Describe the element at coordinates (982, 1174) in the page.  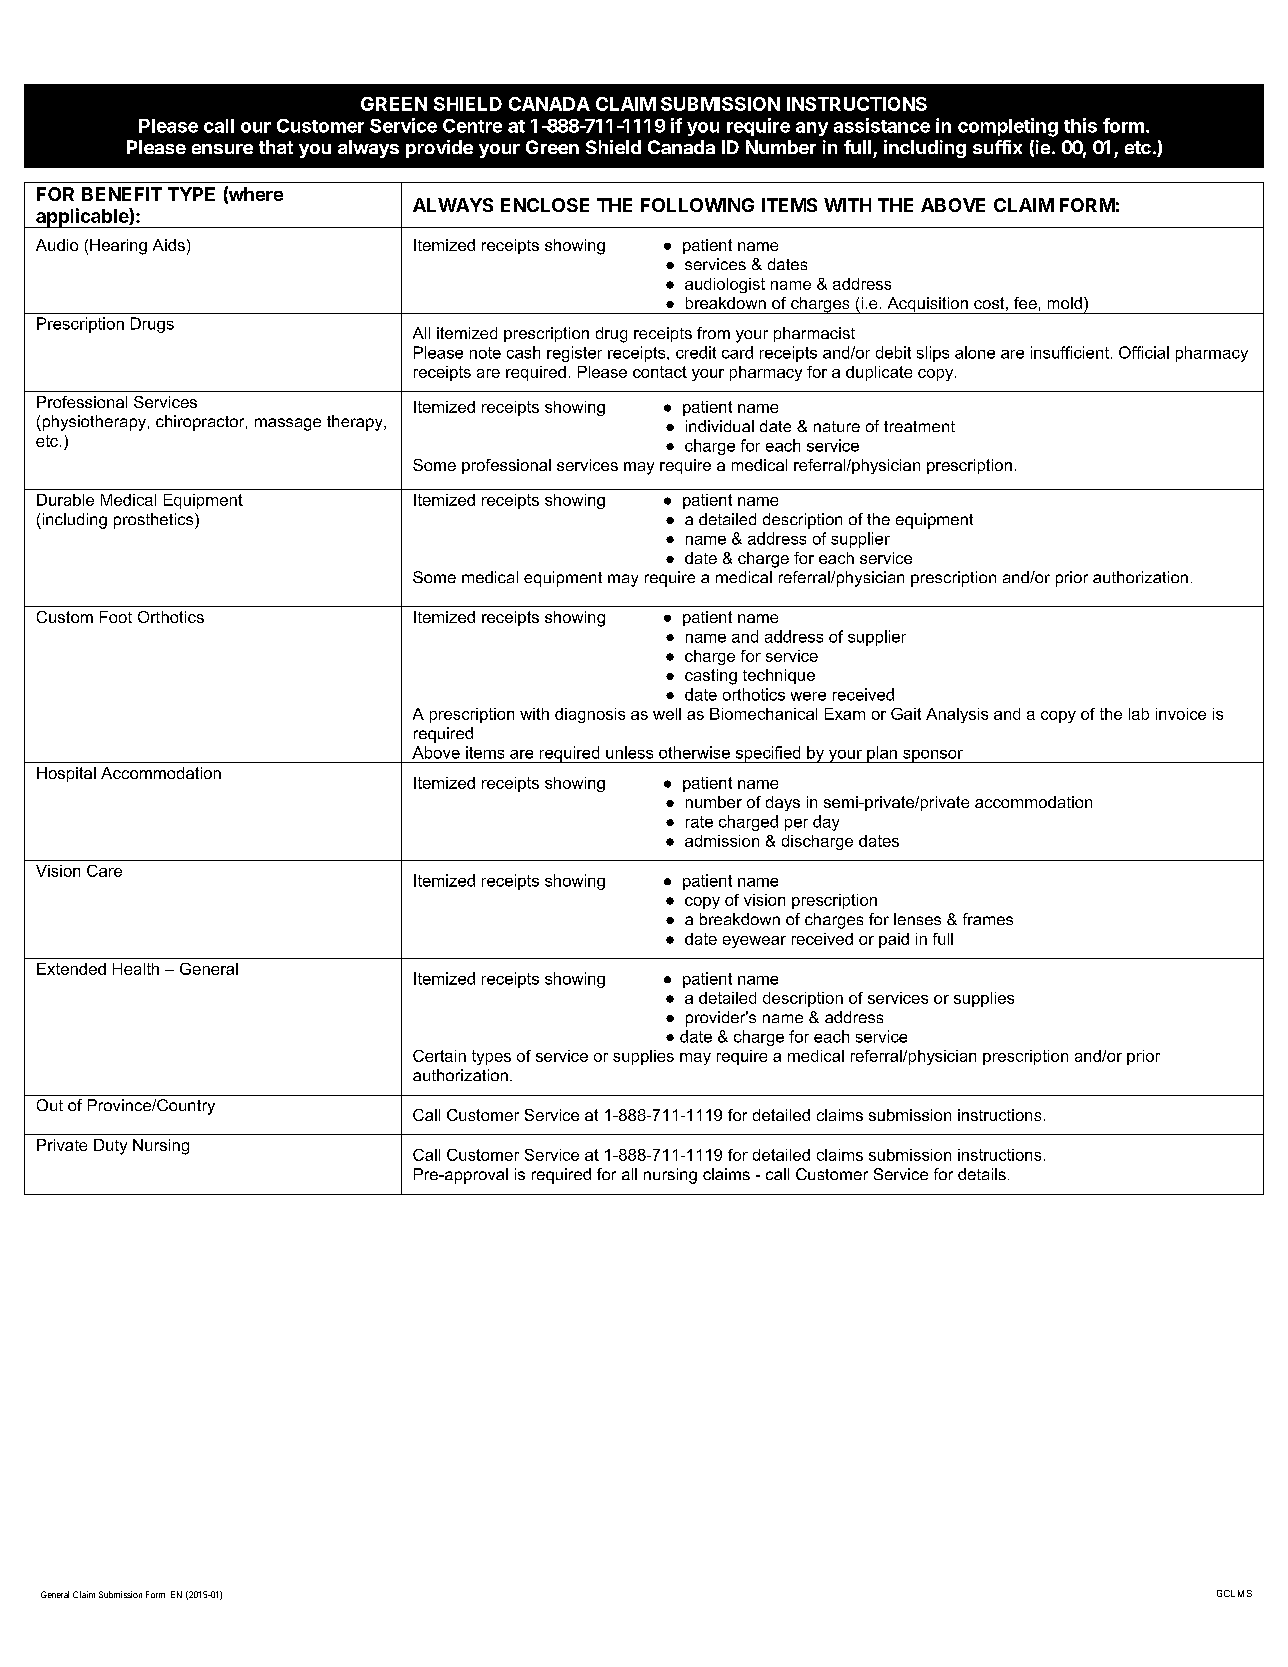
I see `details` at that location.
